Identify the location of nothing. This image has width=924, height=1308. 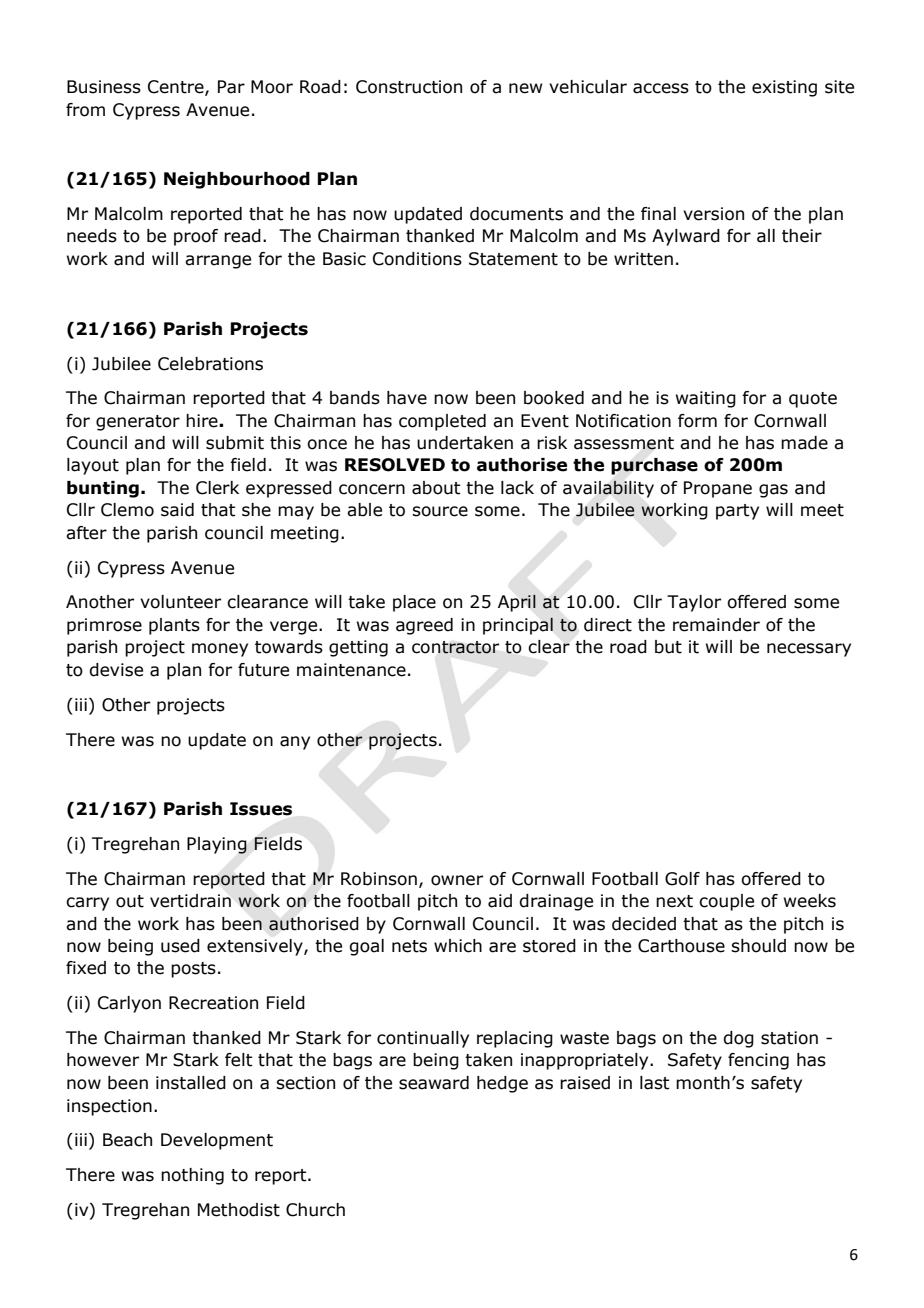
(192, 1176).
